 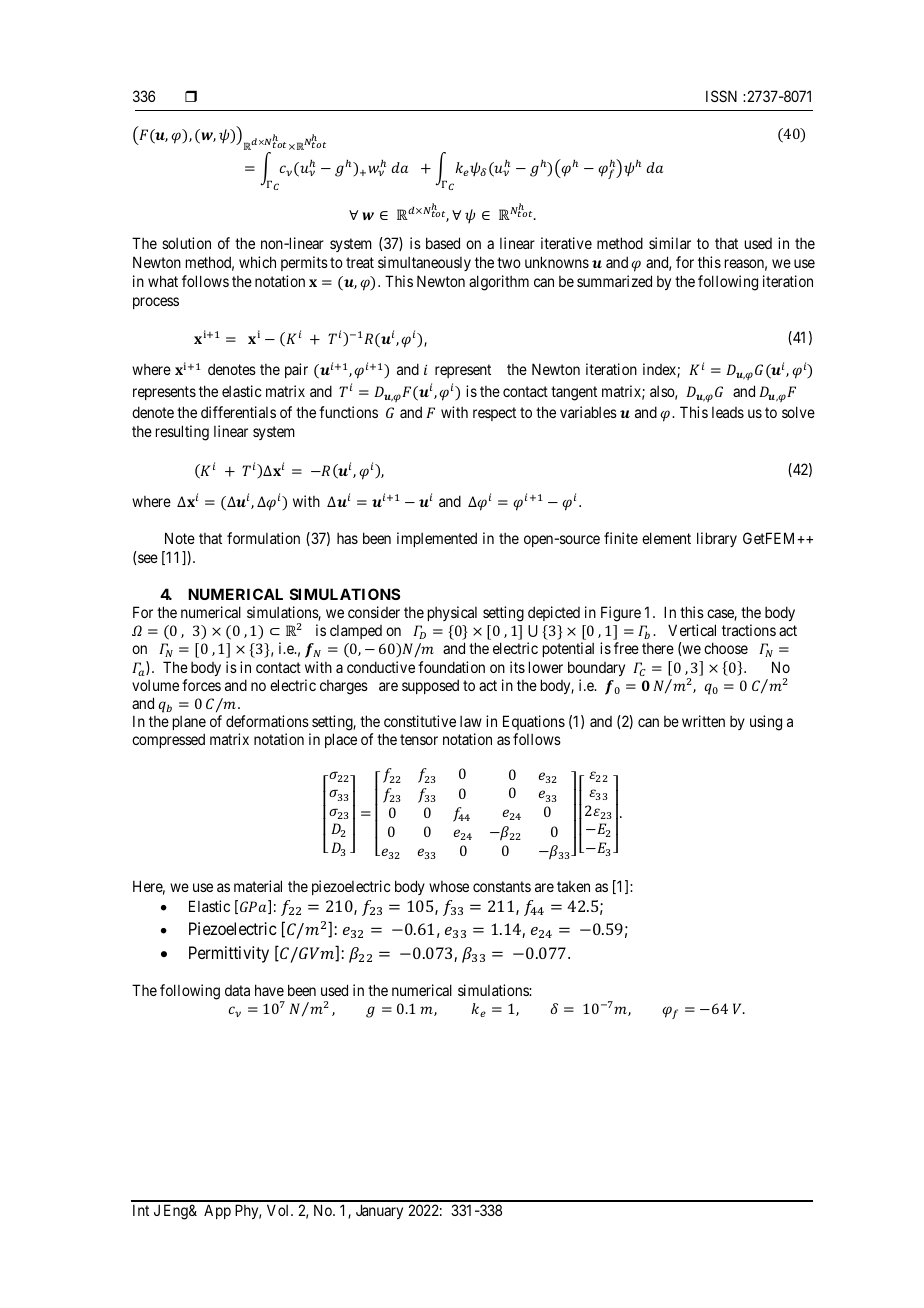 What do you see at coordinates (443, 243) in the screenshot?
I see `based` at bounding box center [443, 243].
